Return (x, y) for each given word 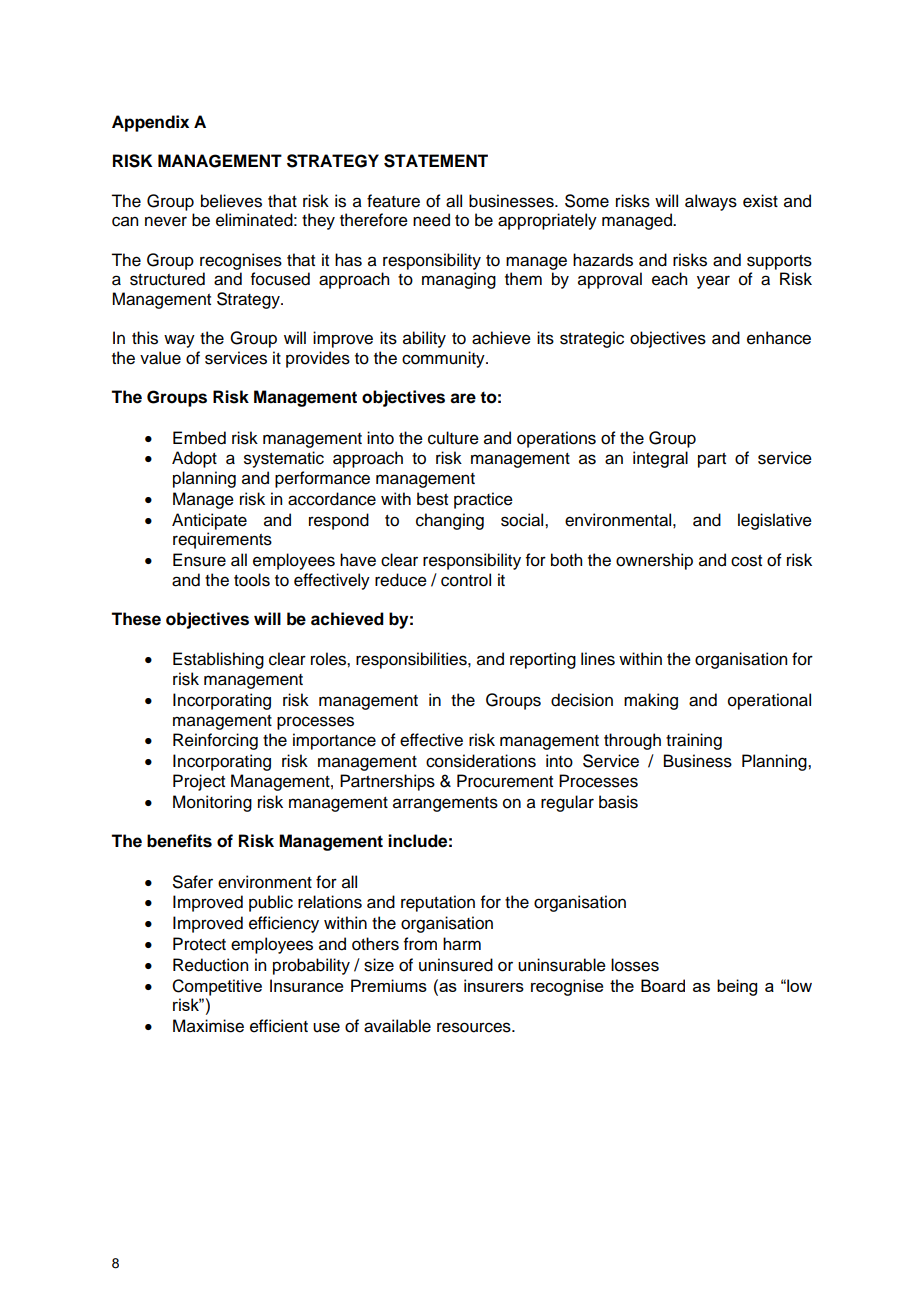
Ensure (199, 560)
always (711, 202)
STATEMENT (436, 161)
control (466, 580)
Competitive (217, 987)
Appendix (150, 123)
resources (475, 1027)
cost (746, 561)
